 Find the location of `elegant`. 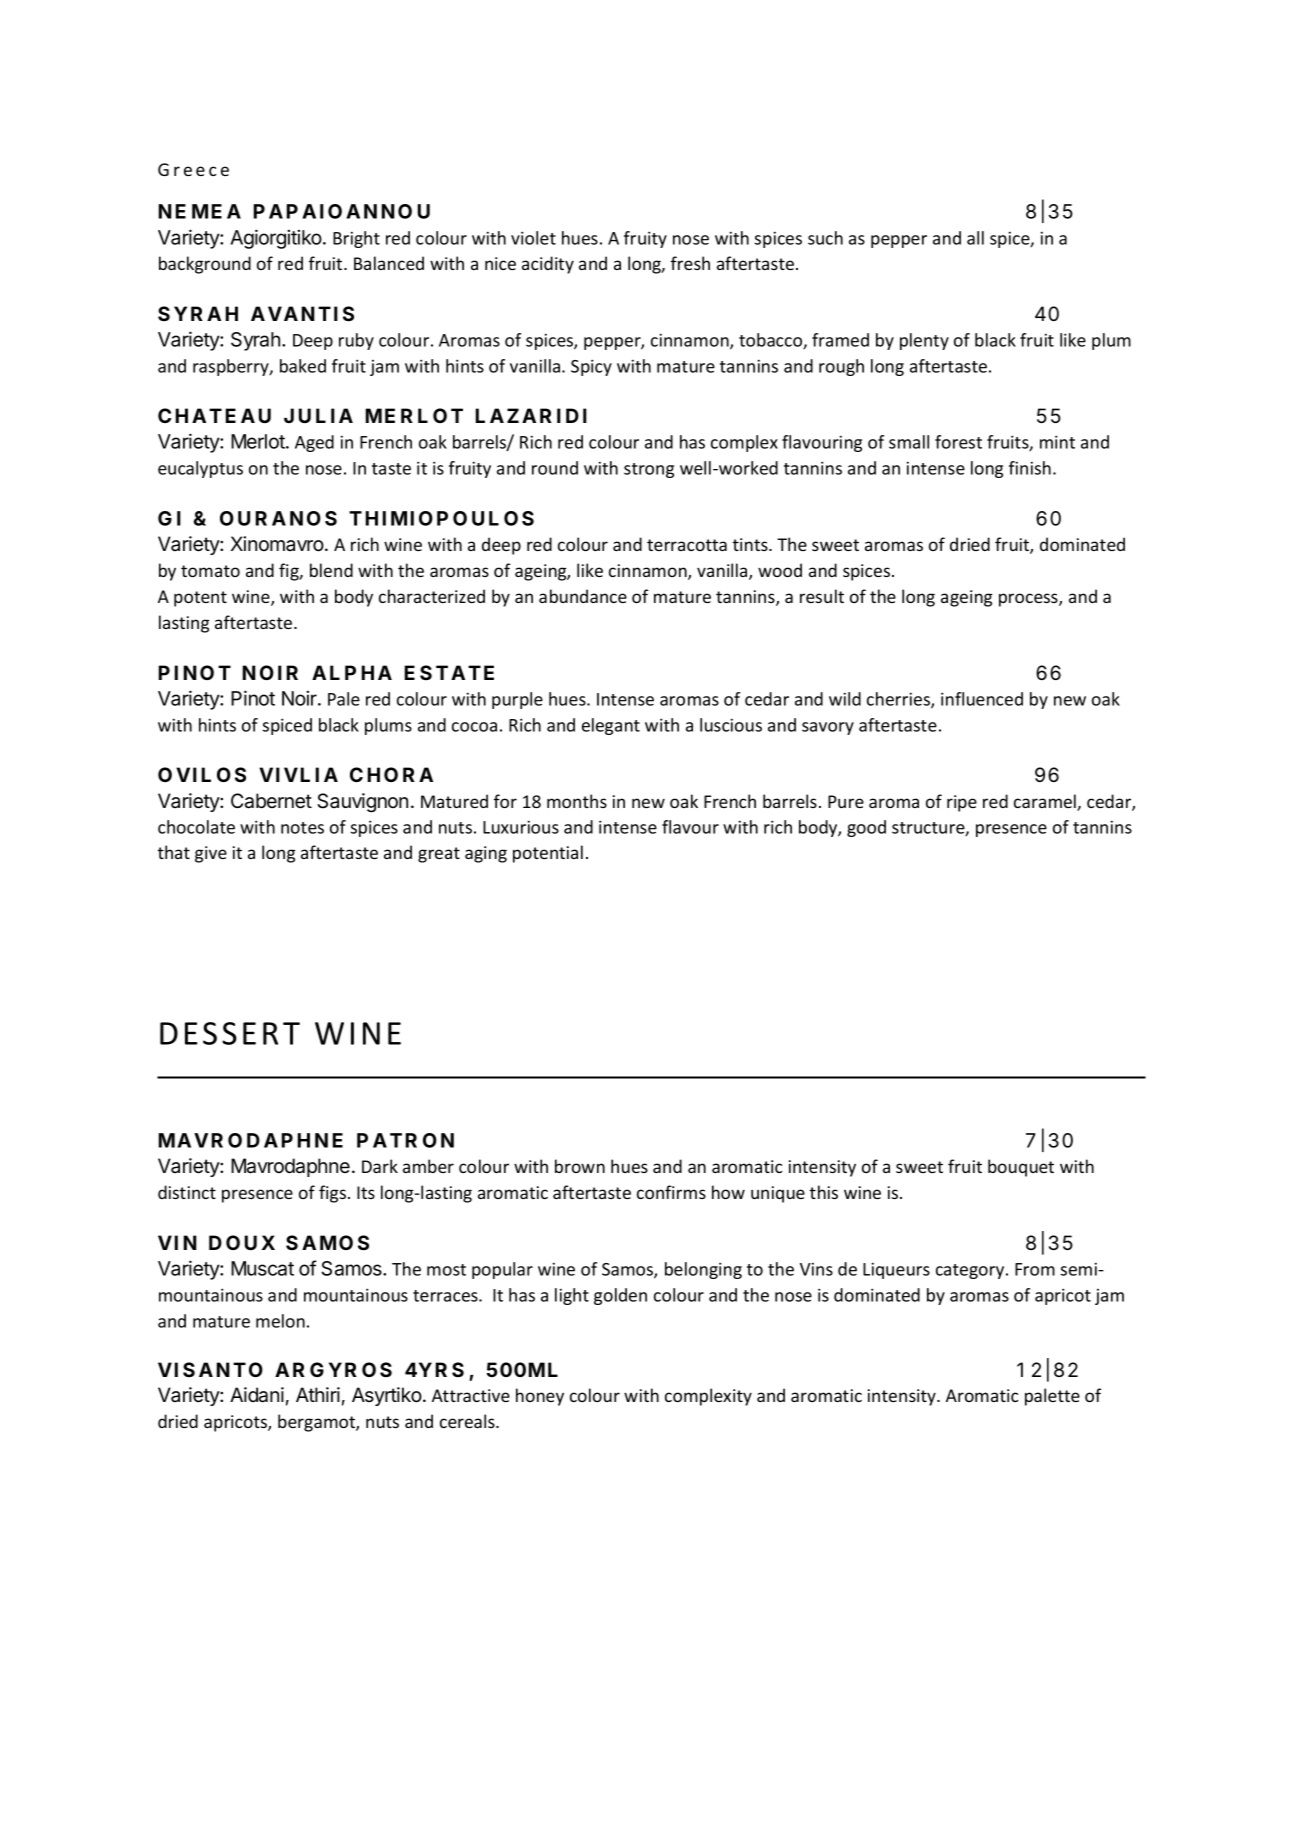

elegant is located at coordinates (611, 726).
